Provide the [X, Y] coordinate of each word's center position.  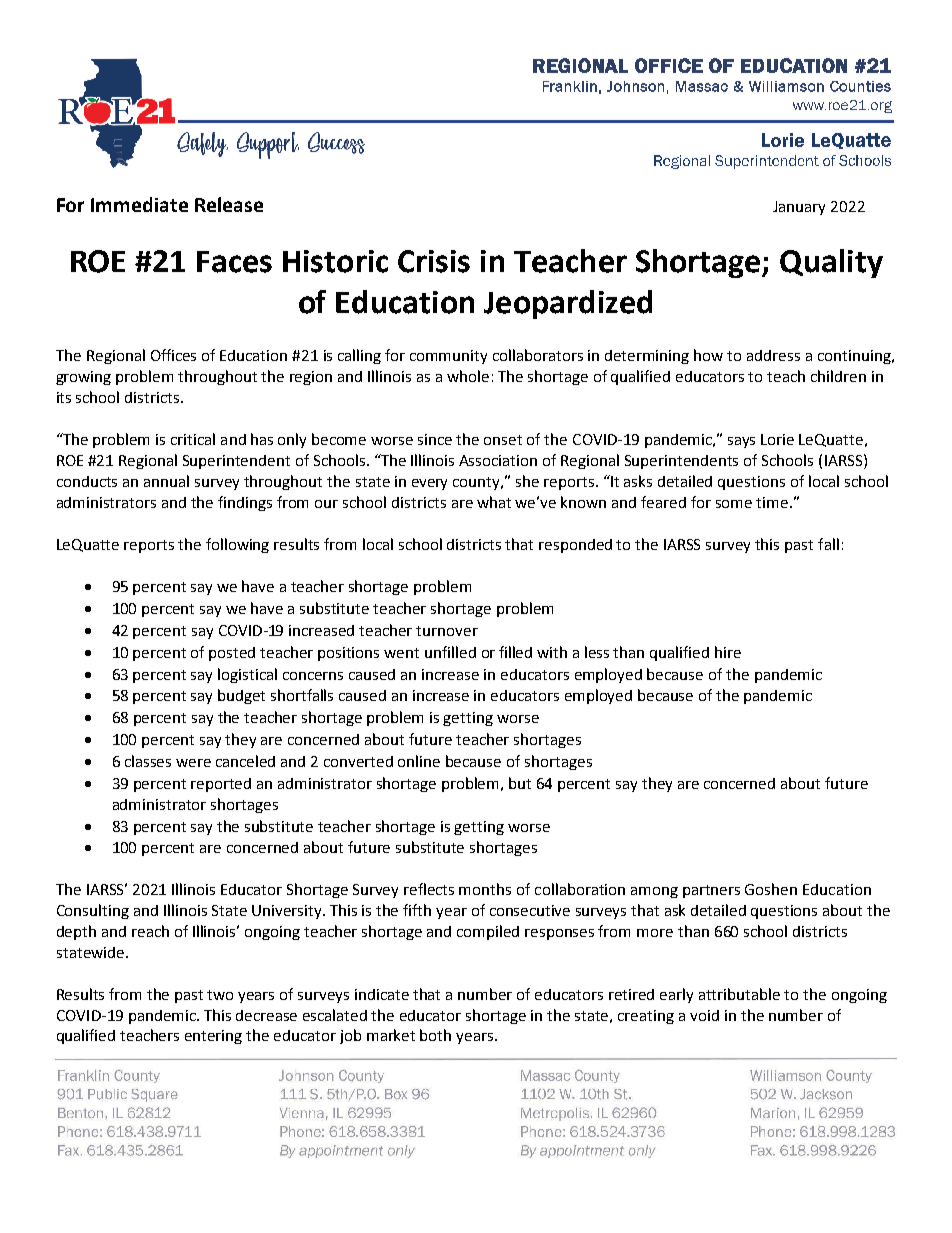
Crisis [434, 261]
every [429, 484]
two [220, 995]
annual [166, 481]
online [419, 761]
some [734, 504]
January [799, 208]
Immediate [139, 204]
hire [728, 652]
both [435, 1035]
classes [148, 761]
